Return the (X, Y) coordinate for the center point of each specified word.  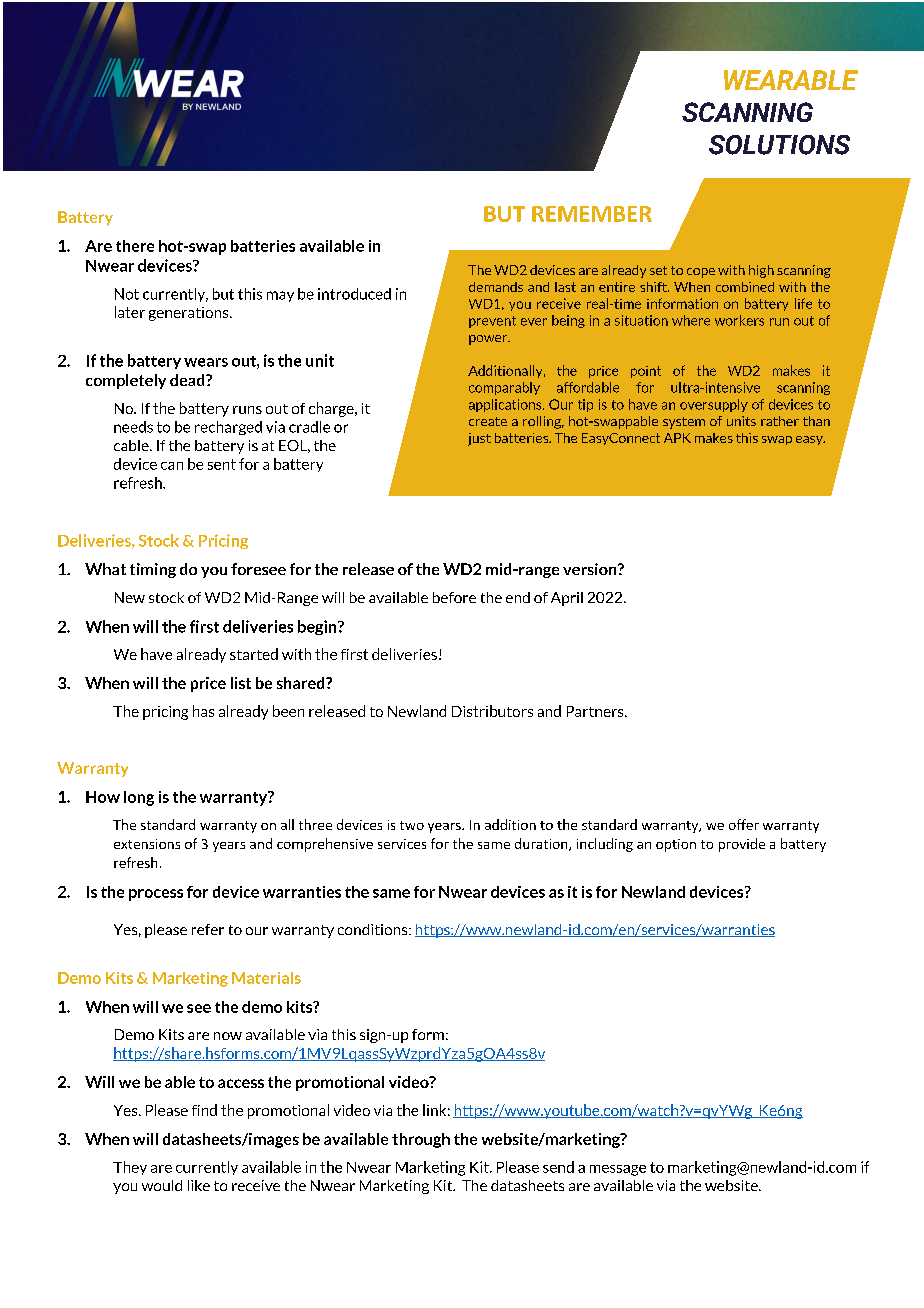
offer (744, 824)
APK (677, 438)
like (199, 1185)
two (412, 825)
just (479, 439)
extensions (147, 844)
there (135, 246)
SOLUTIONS (779, 145)
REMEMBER (592, 214)
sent (222, 464)
